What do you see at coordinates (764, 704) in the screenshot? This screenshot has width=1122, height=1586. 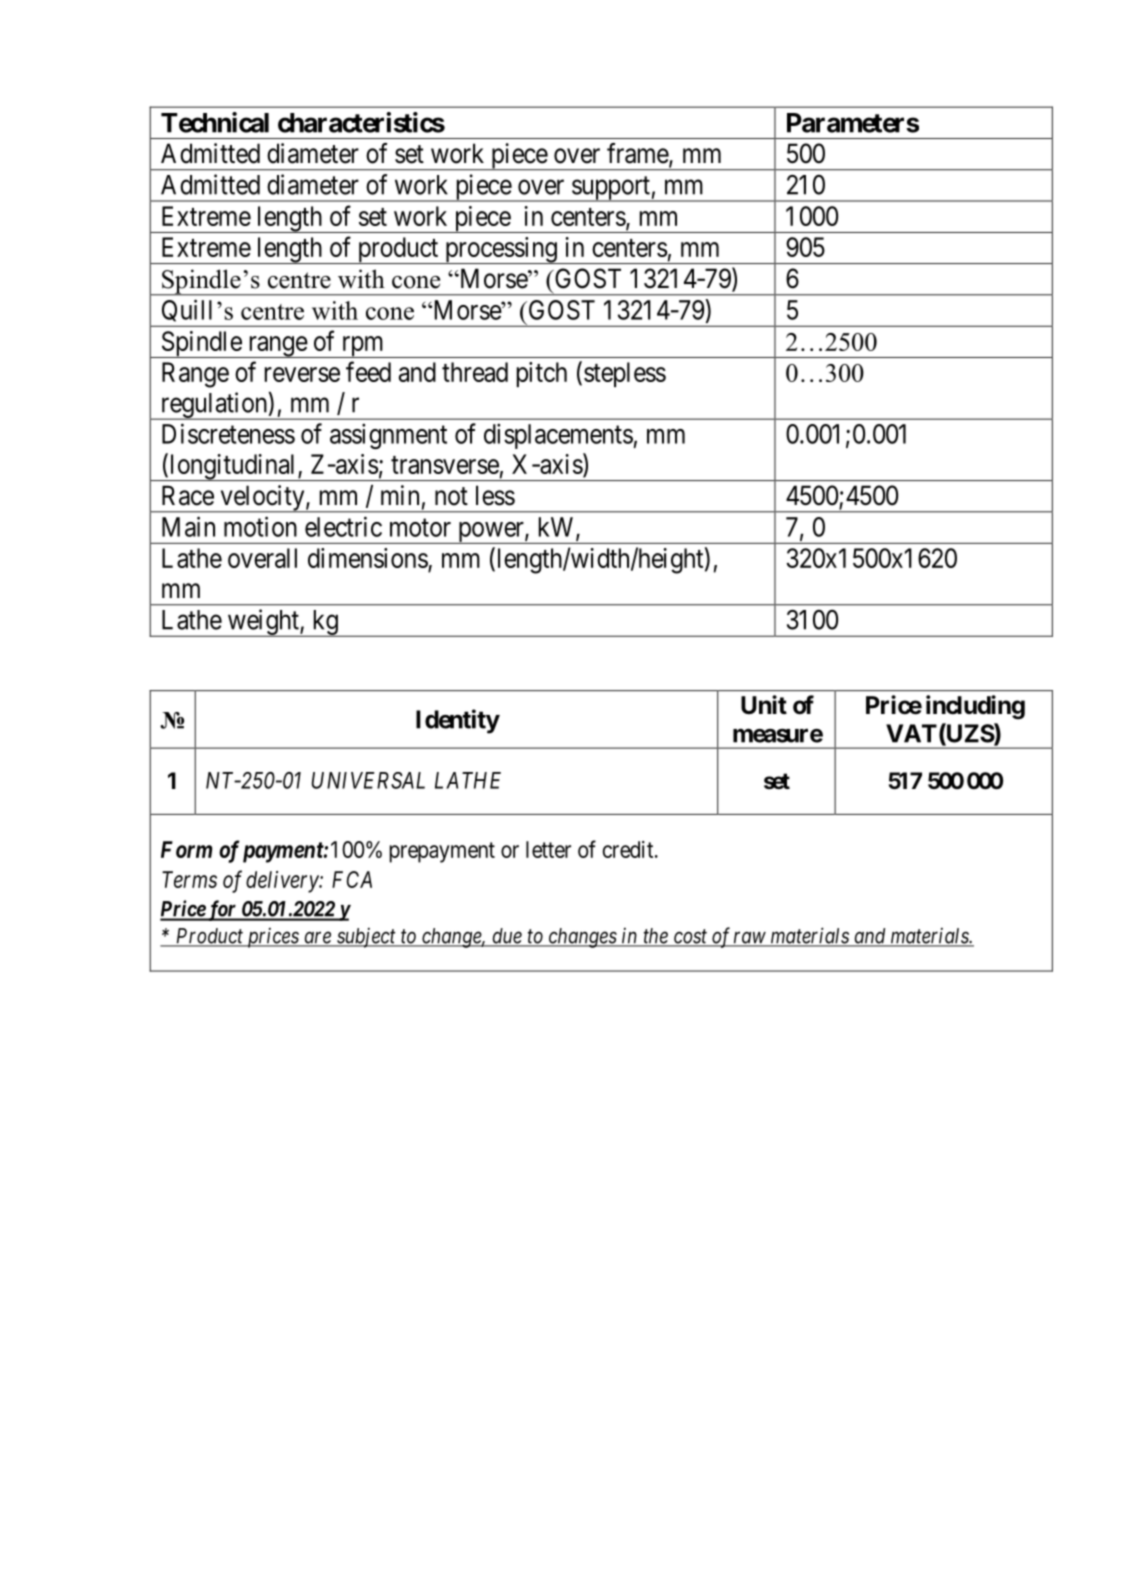 I see `Unit` at bounding box center [764, 704].
